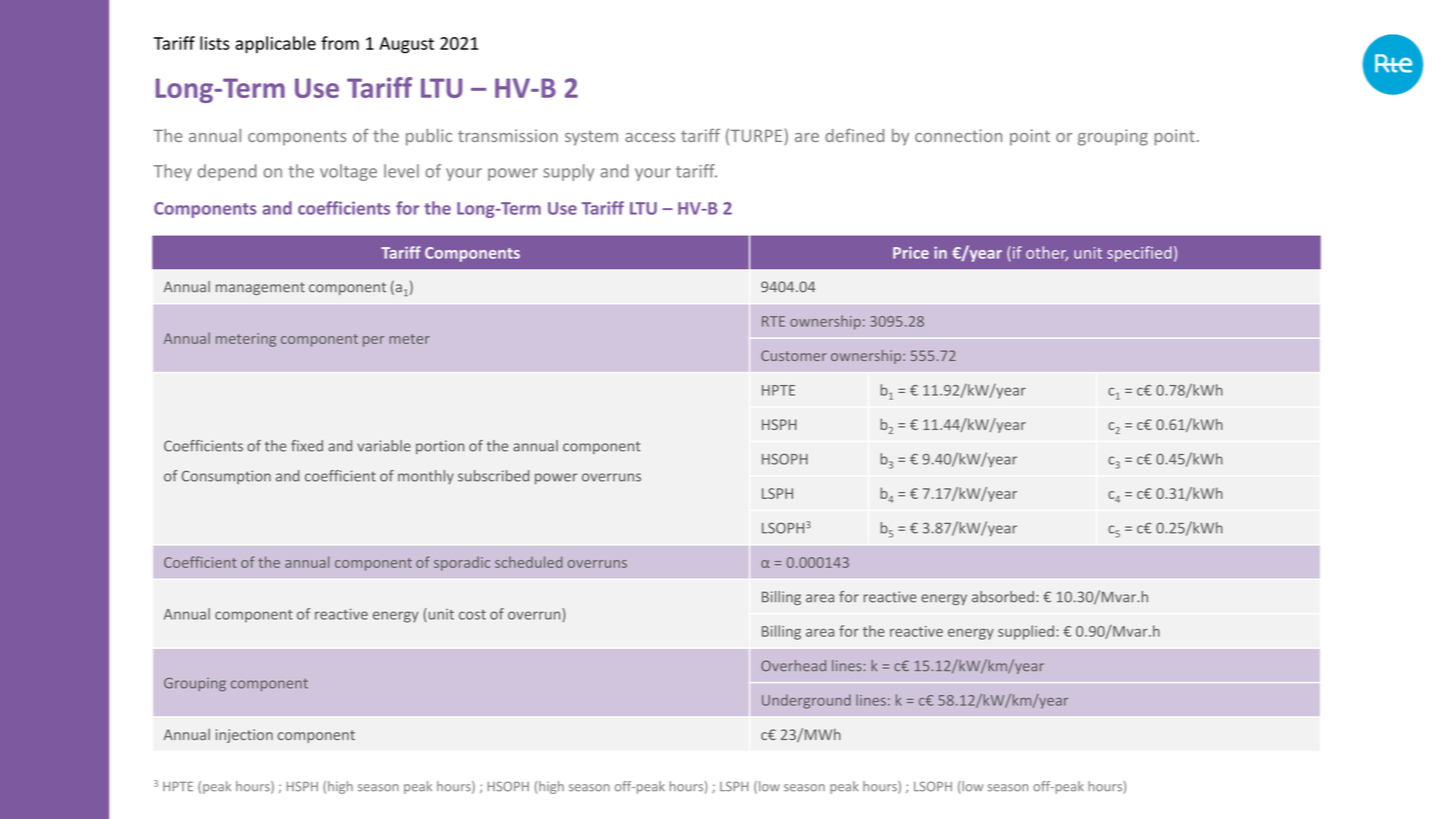  What do you see at coordinates (244, 736) in the screenshot?
I see `injection` at bounding box center [244, 736].
